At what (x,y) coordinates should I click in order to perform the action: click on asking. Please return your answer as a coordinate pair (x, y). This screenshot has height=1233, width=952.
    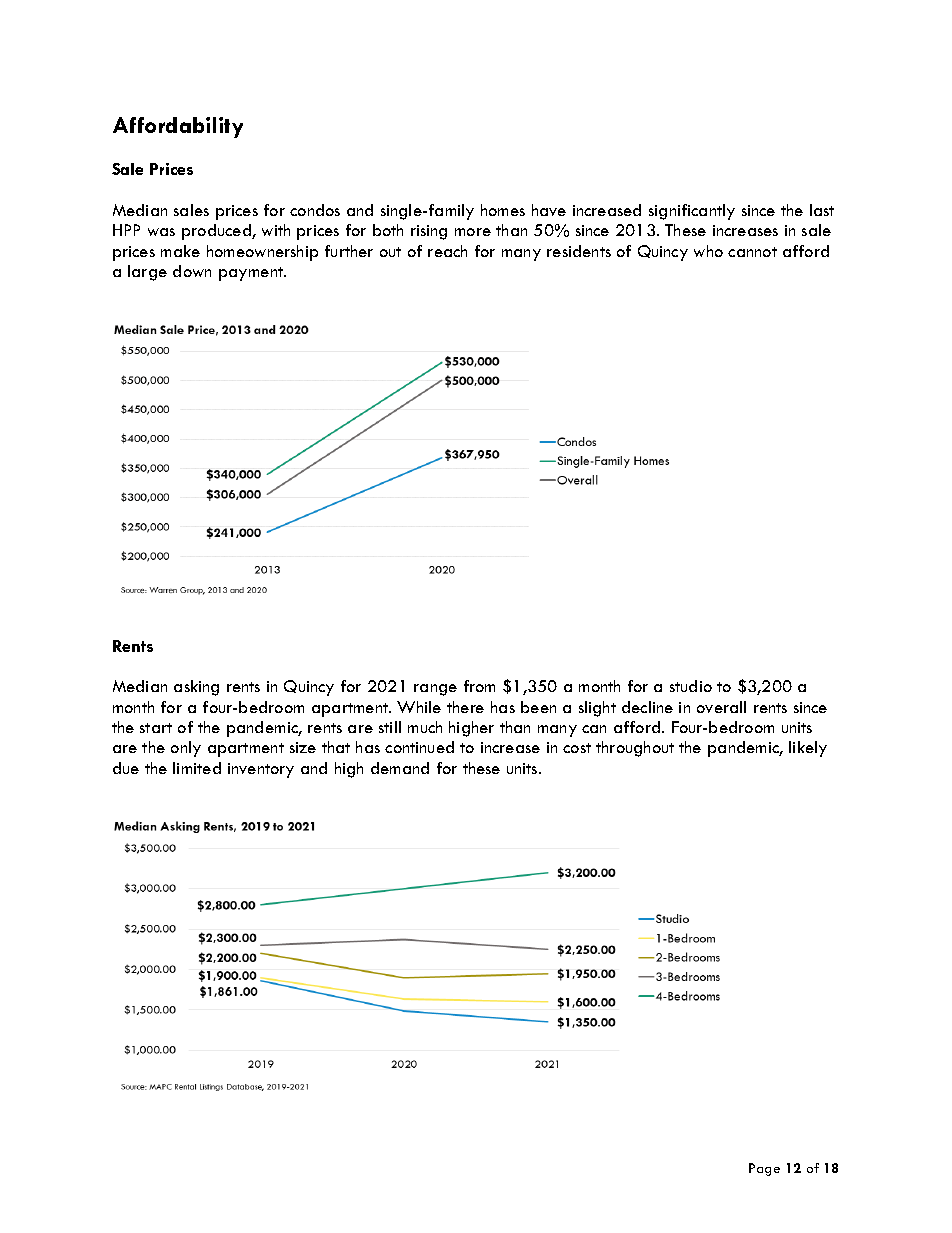
    Looking at the image, I should click on (196, 688).
